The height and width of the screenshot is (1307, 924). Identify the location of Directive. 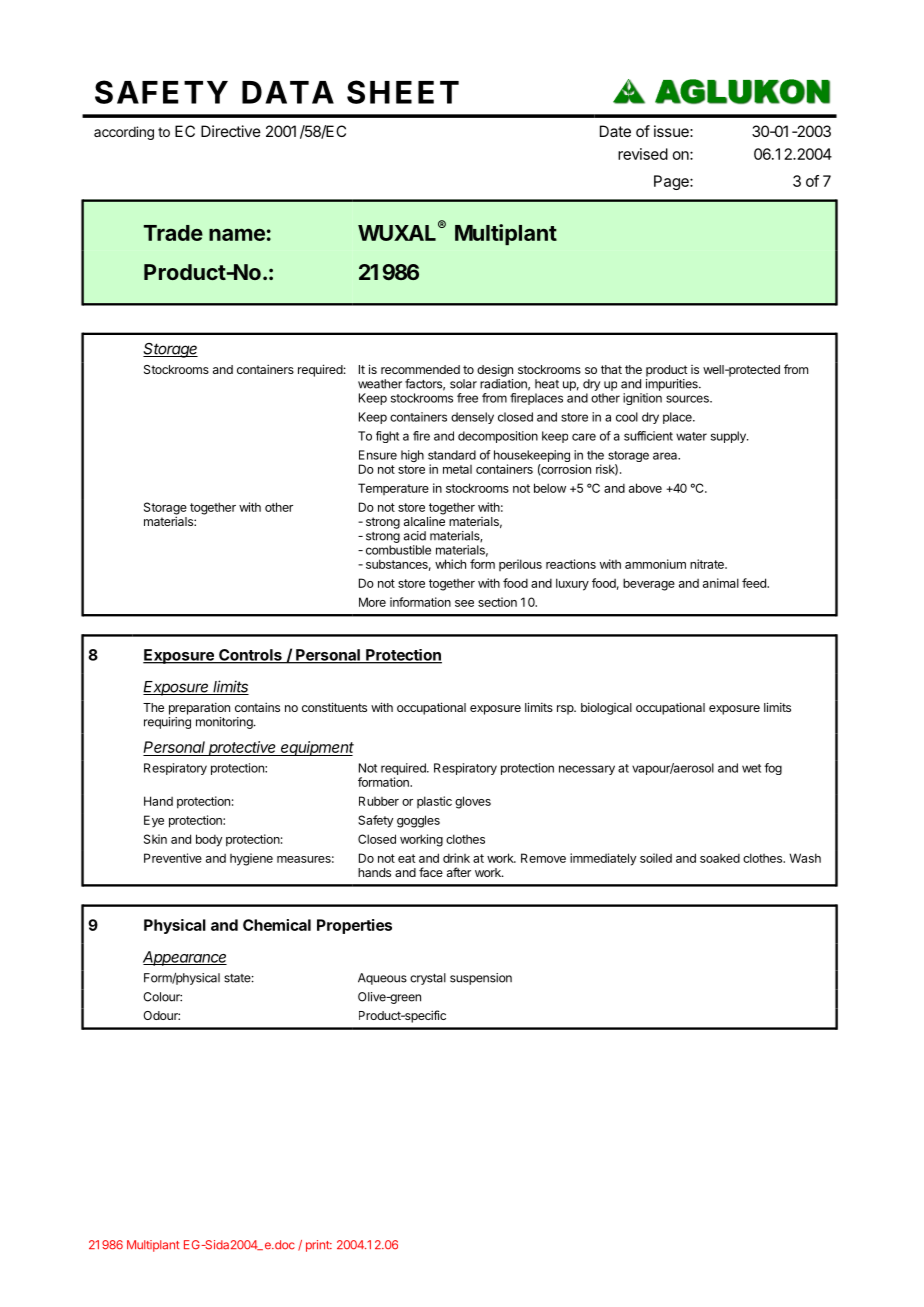
(231, 131).
